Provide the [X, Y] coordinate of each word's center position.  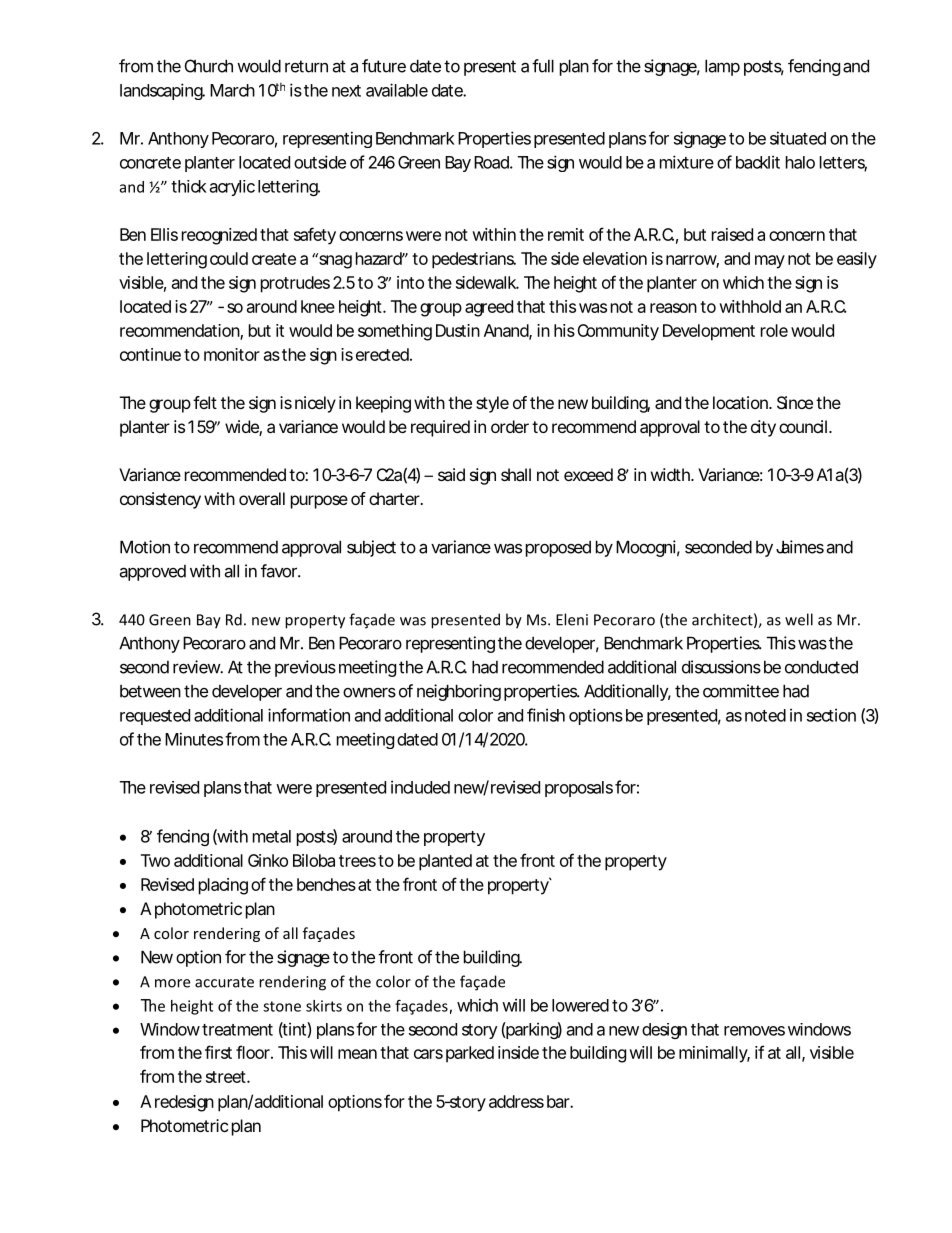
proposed [558, 549]
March [232, 90]
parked [470, 1054]
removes [754, 1031]
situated [798, 138]
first [218, 1052]
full [543, 66]
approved [153, 573]
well [799, 619]
